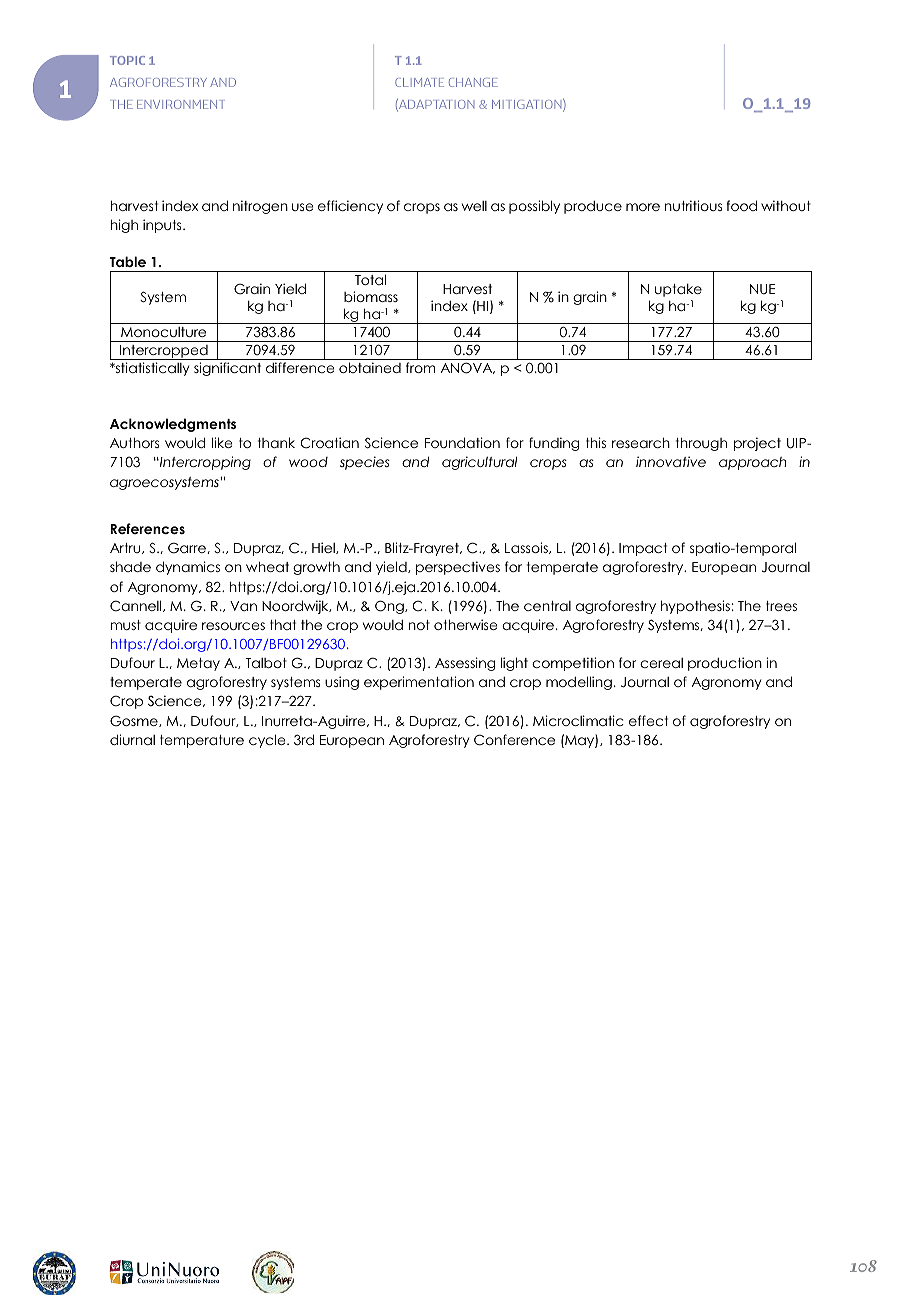 This image has width=921, height=1316. Describe the element at coordinates (181, 104) in the image. I see `ENVIRONMENT` at that location.
